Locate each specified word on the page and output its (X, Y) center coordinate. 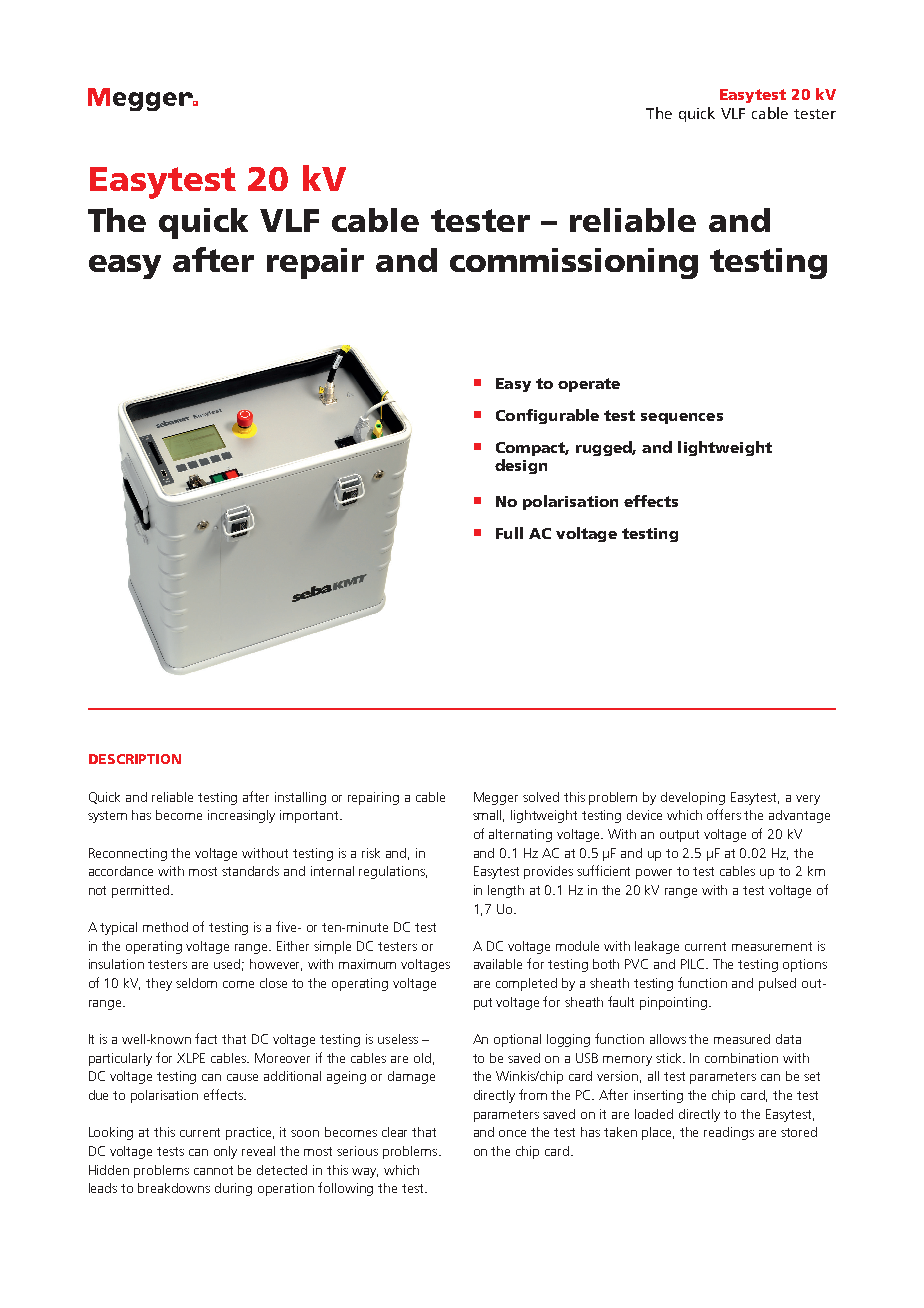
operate (589, 385)
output (679, 836)
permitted (142, 891)
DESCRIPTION (135, 759)
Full (509, 533)
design (521, 466)
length (506, 891)
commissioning (574, 263)
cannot (213, 1170)
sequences (682, 418)
